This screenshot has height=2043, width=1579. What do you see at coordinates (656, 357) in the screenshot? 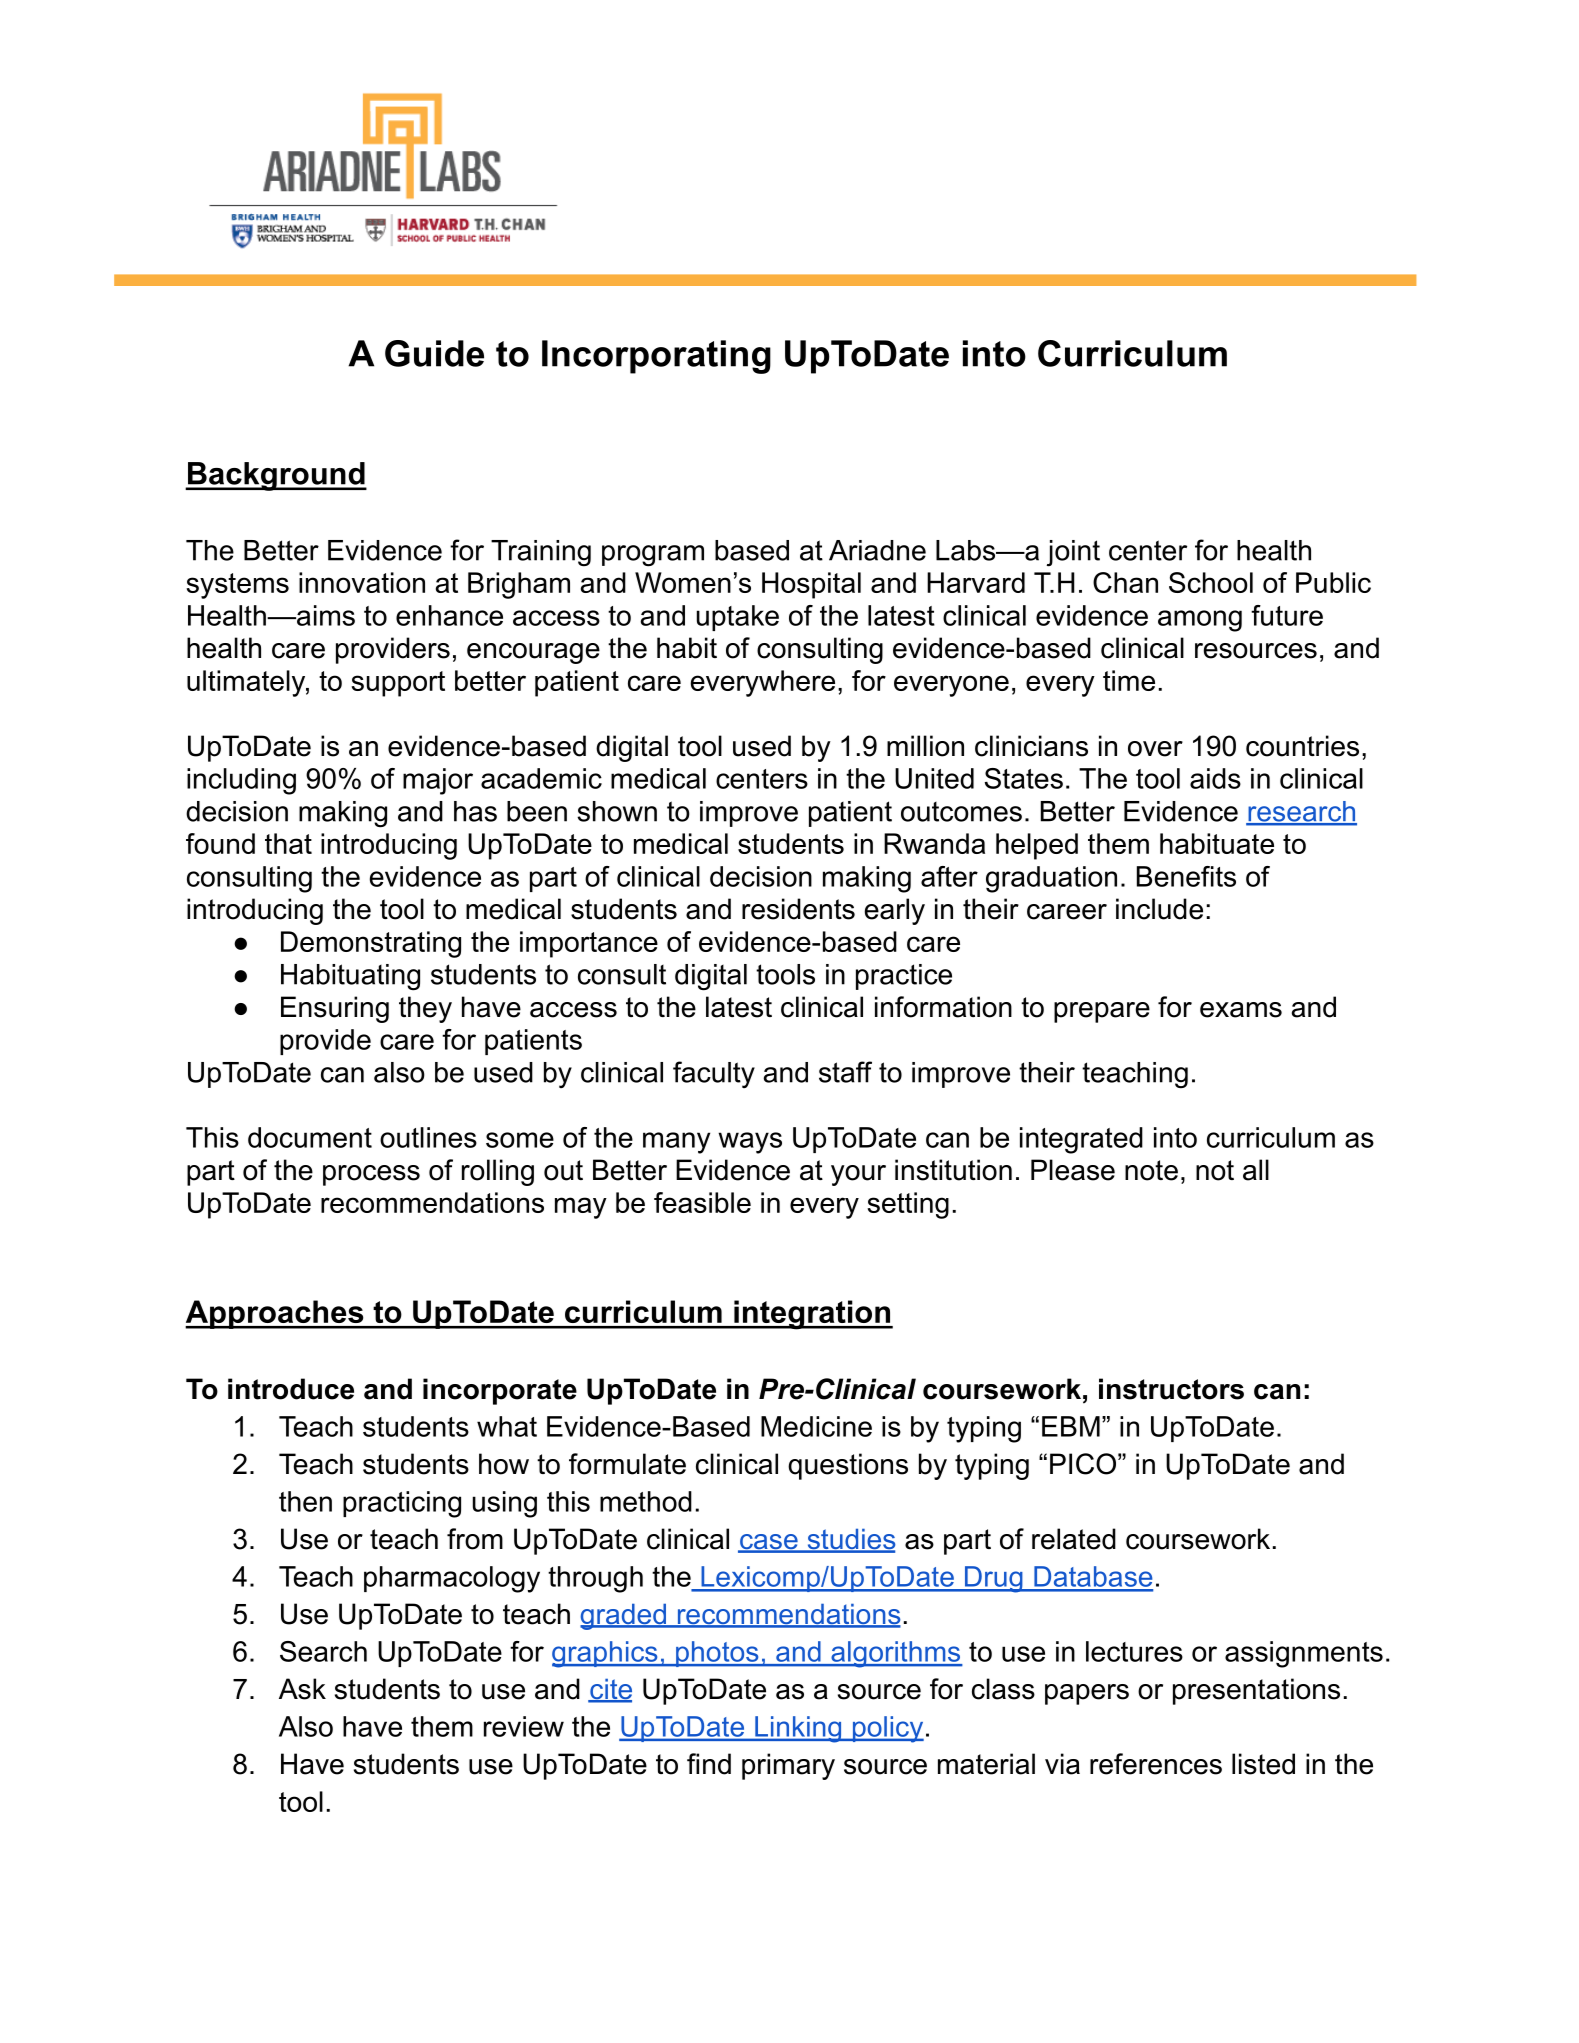
I see `Incorporating` at bounding box center [656, 357].
